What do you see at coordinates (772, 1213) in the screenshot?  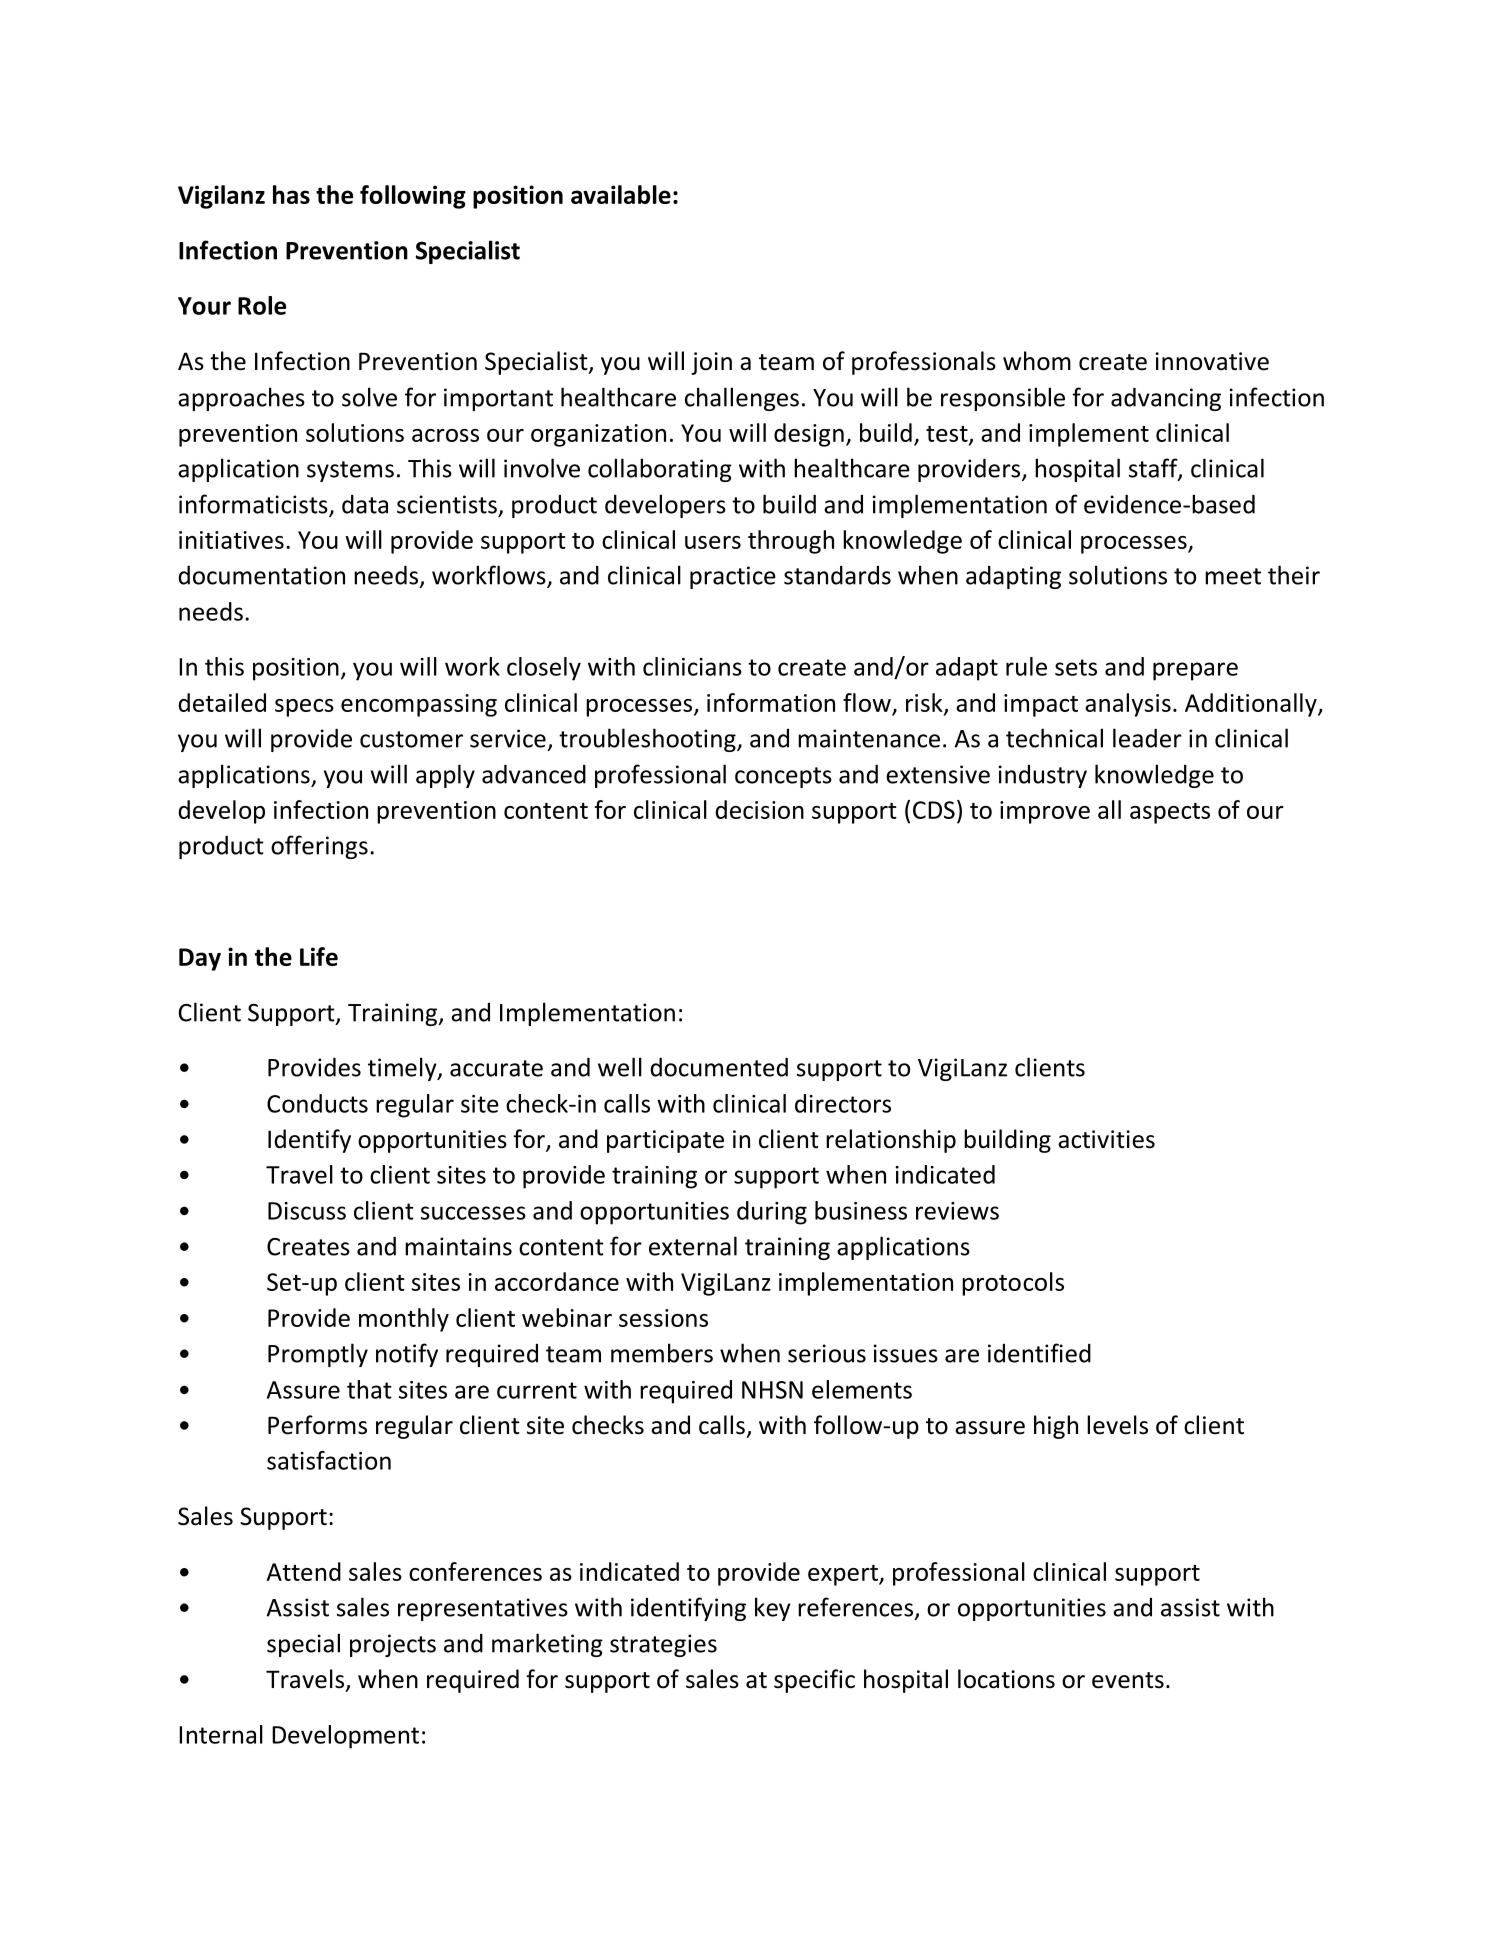 I see `during` at bounding box center [772, 1213].
